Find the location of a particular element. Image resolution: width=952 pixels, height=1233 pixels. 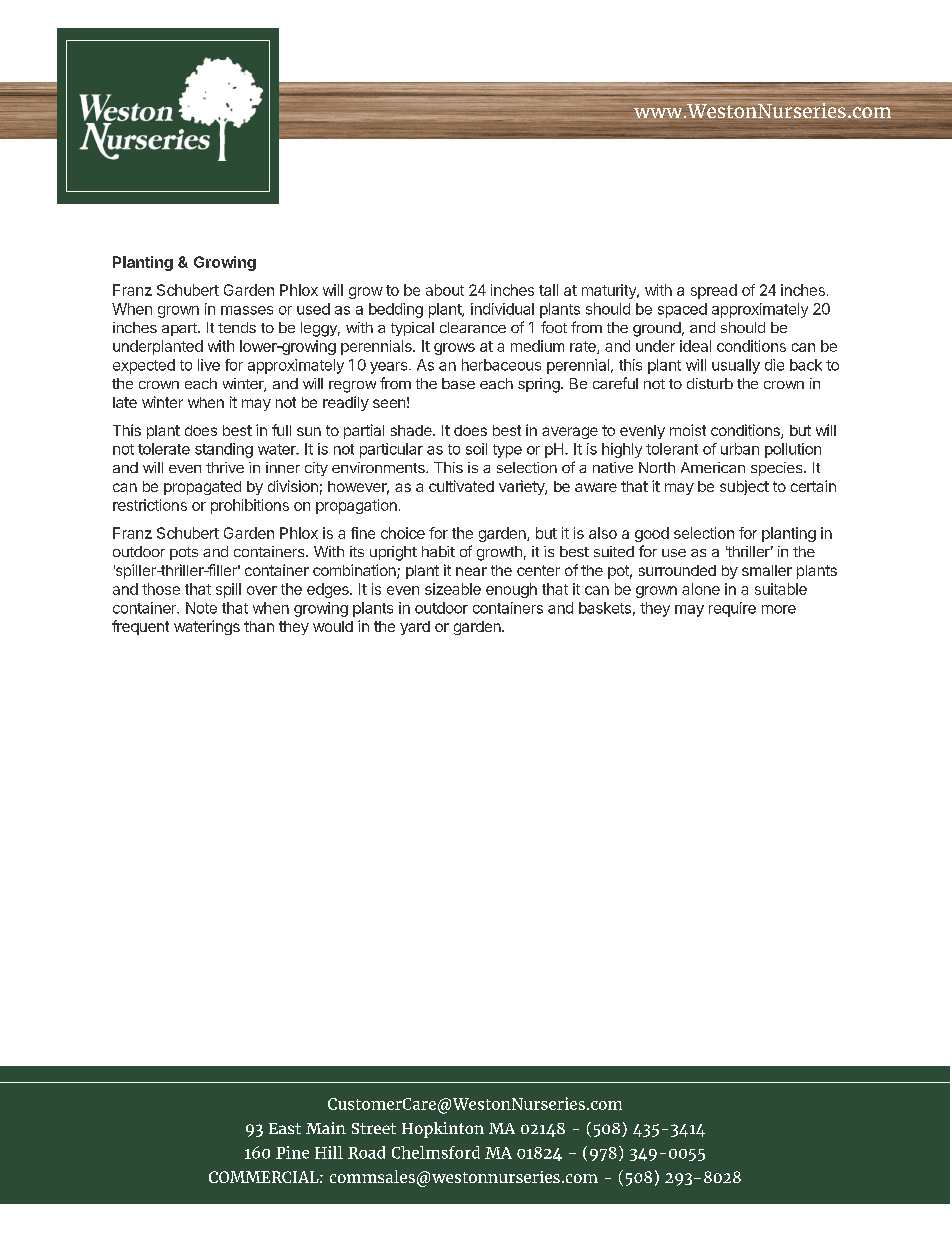

yard is located at coordinates (415, 628).
